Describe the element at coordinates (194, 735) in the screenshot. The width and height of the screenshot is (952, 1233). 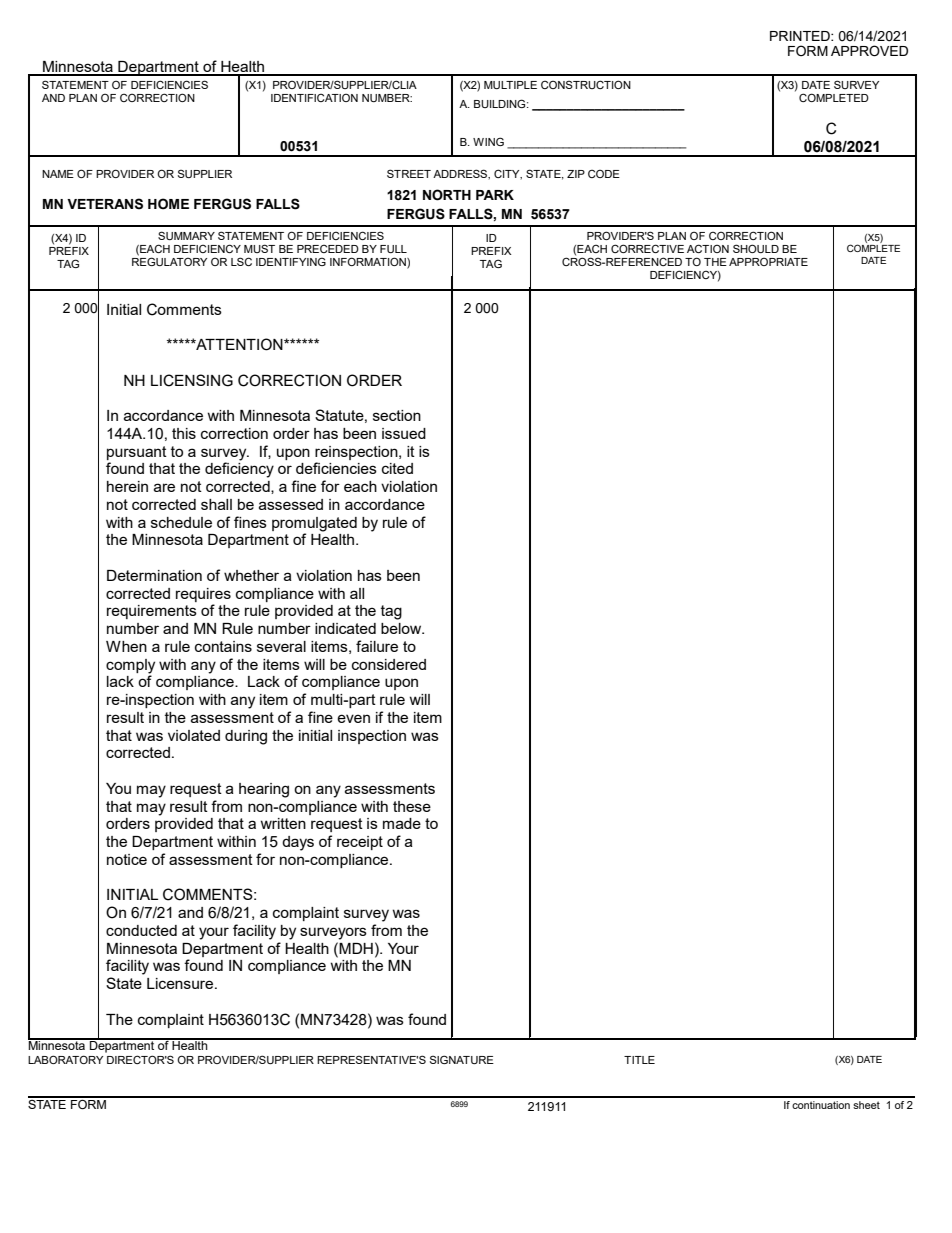
I see `violated` at that location.
